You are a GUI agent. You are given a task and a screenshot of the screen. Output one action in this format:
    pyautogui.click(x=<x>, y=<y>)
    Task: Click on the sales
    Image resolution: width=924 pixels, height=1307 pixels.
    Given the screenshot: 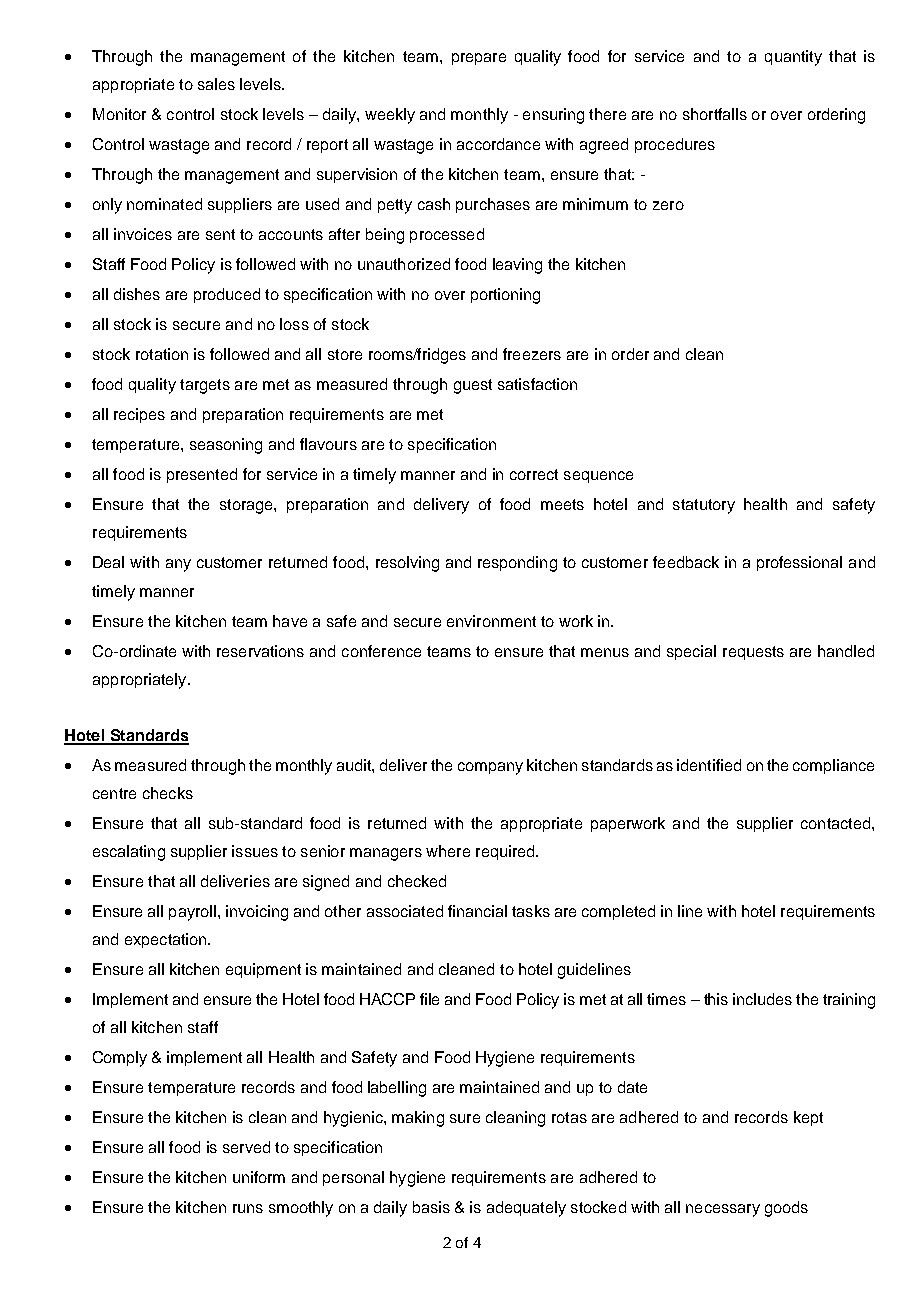 What is the action you would take?
    pyautogui.click(x=216, y=84)
